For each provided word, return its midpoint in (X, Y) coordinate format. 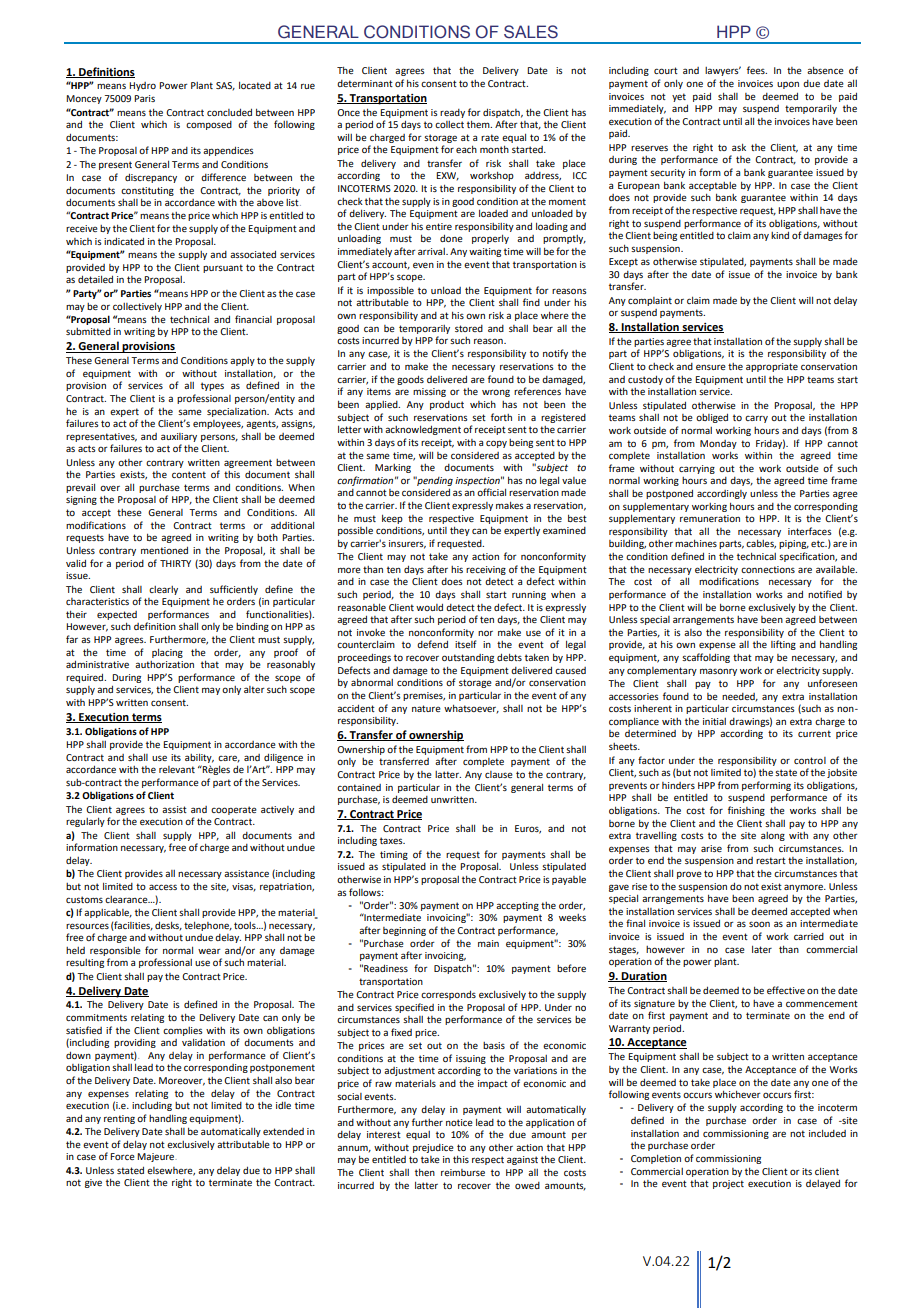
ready (452, 113)
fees (757, 70)
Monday (718, 444)
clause (499, 774)
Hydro (142, 86)
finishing (746, 811)
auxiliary (179, 437)
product (447, 405)
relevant (177, 769)
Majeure (156, 1157)
